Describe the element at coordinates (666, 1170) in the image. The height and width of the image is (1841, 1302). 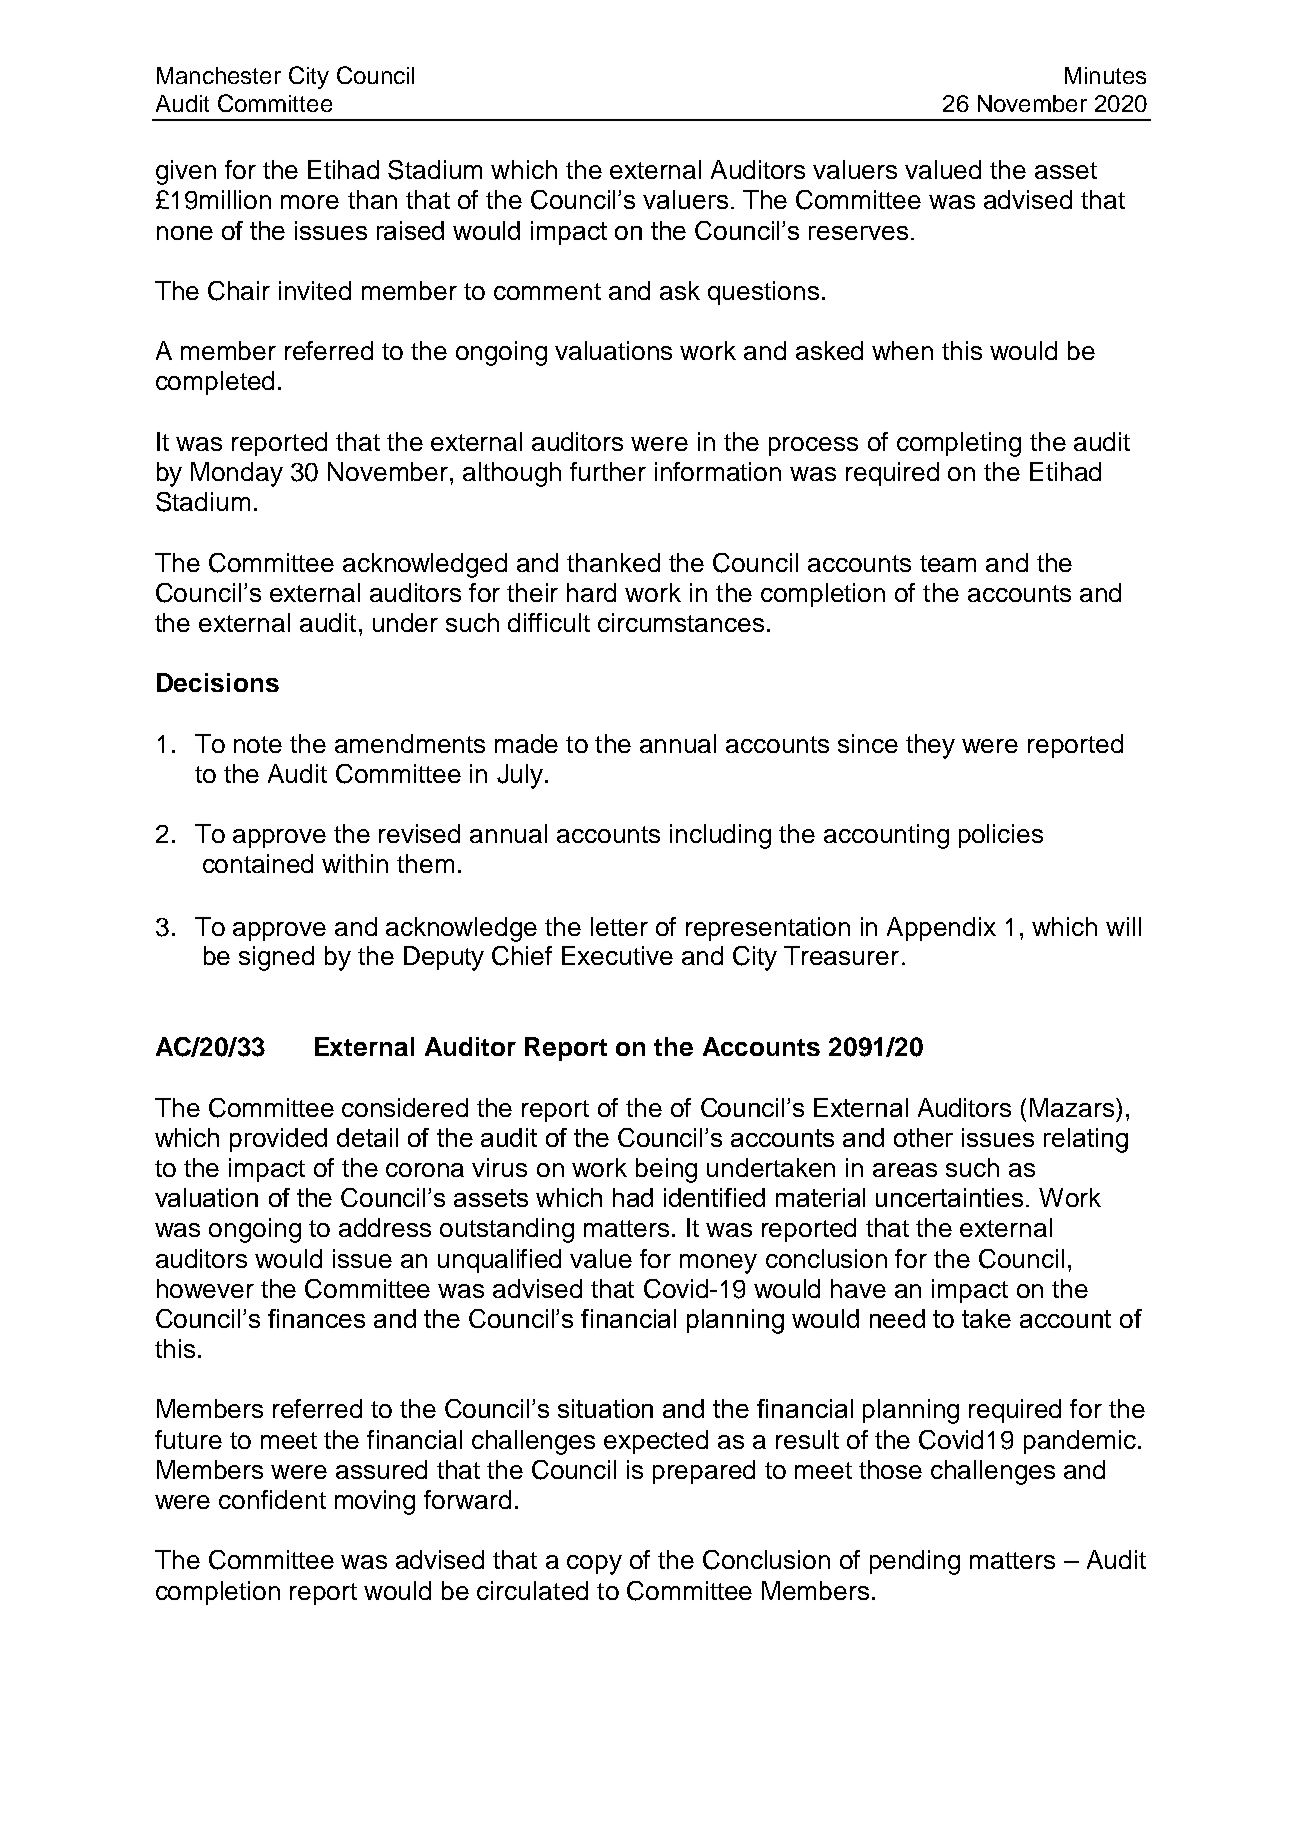
I see `being` at that location.
